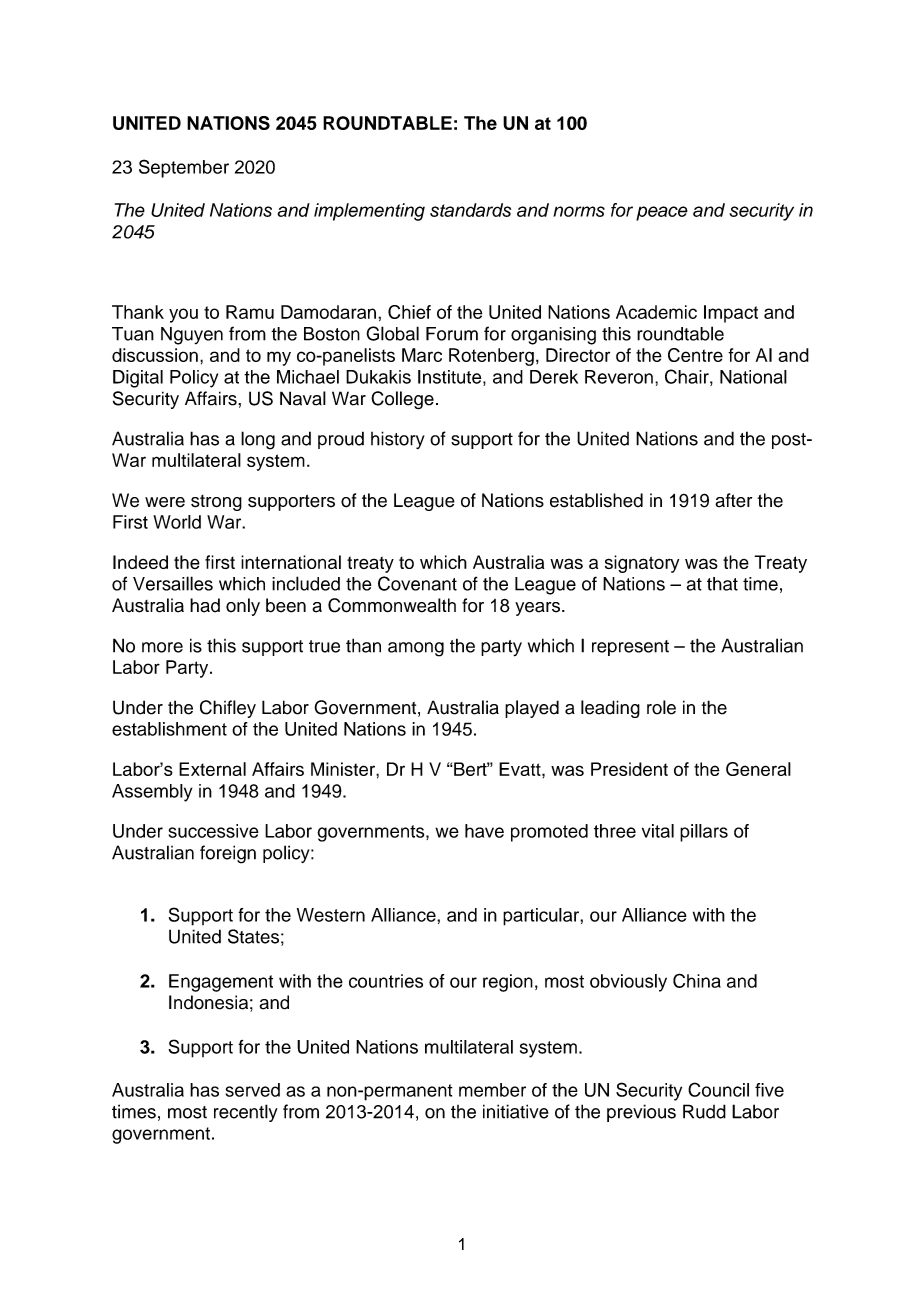 The height and width of the screenshot is (1309, 924). I want to click on peace, so click(662, 213).
